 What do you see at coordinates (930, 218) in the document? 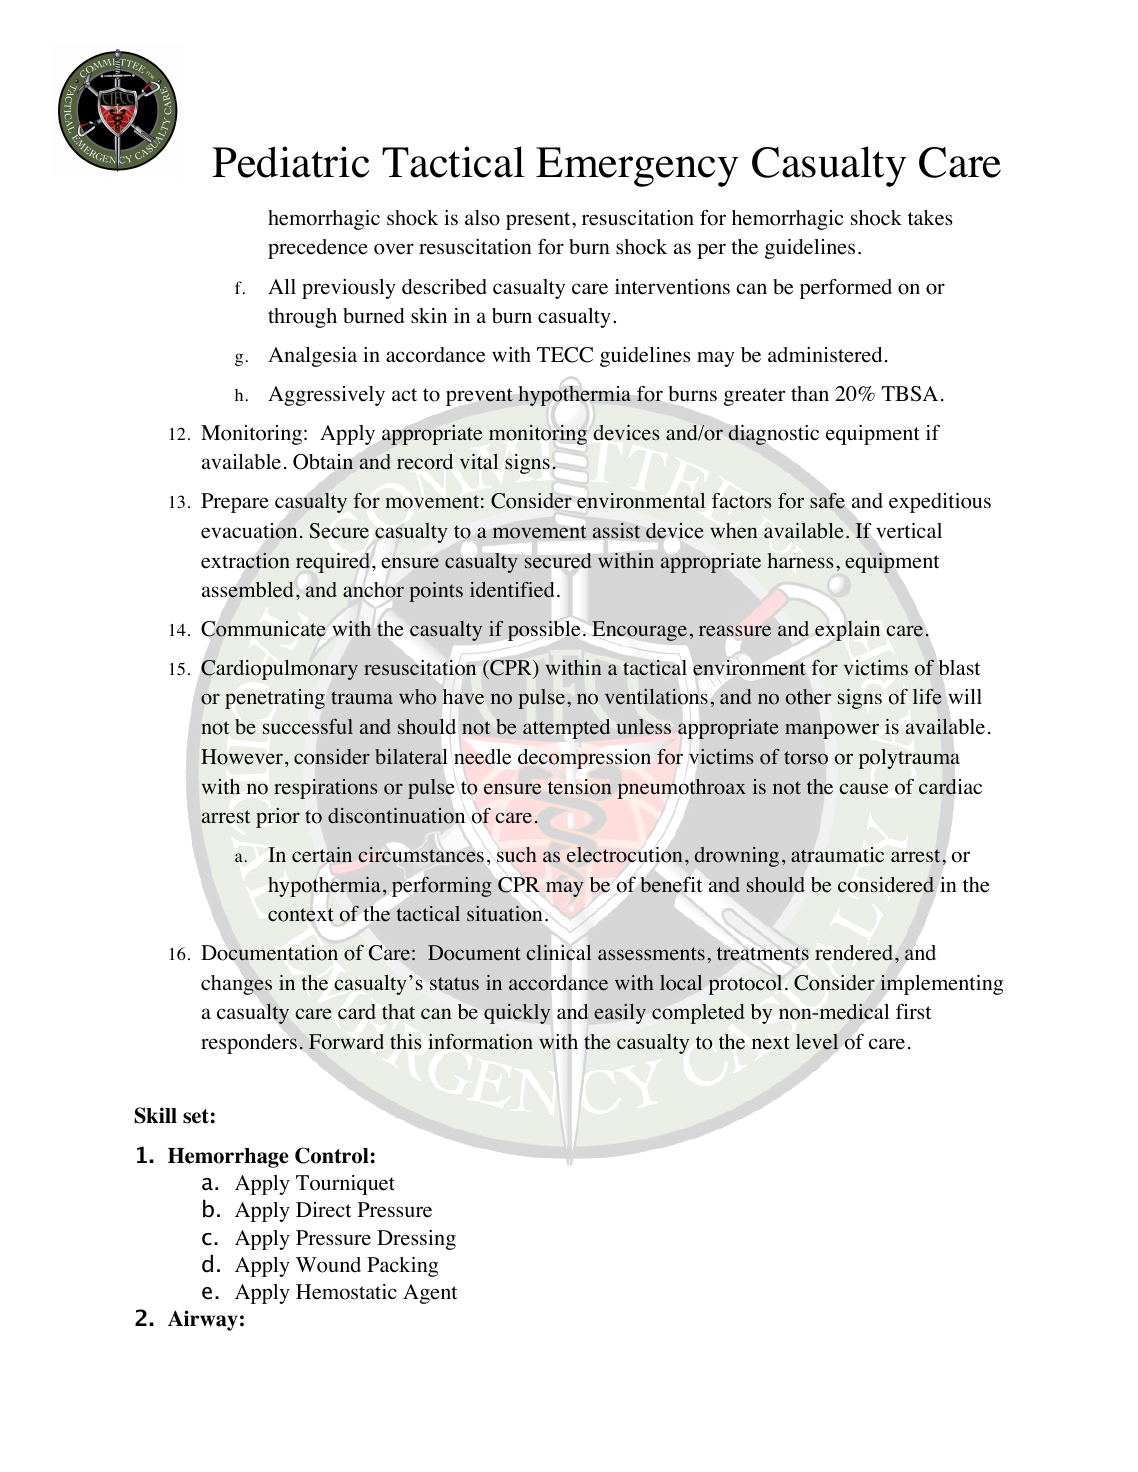
I see `takes` at bounding box center [930, 218].
